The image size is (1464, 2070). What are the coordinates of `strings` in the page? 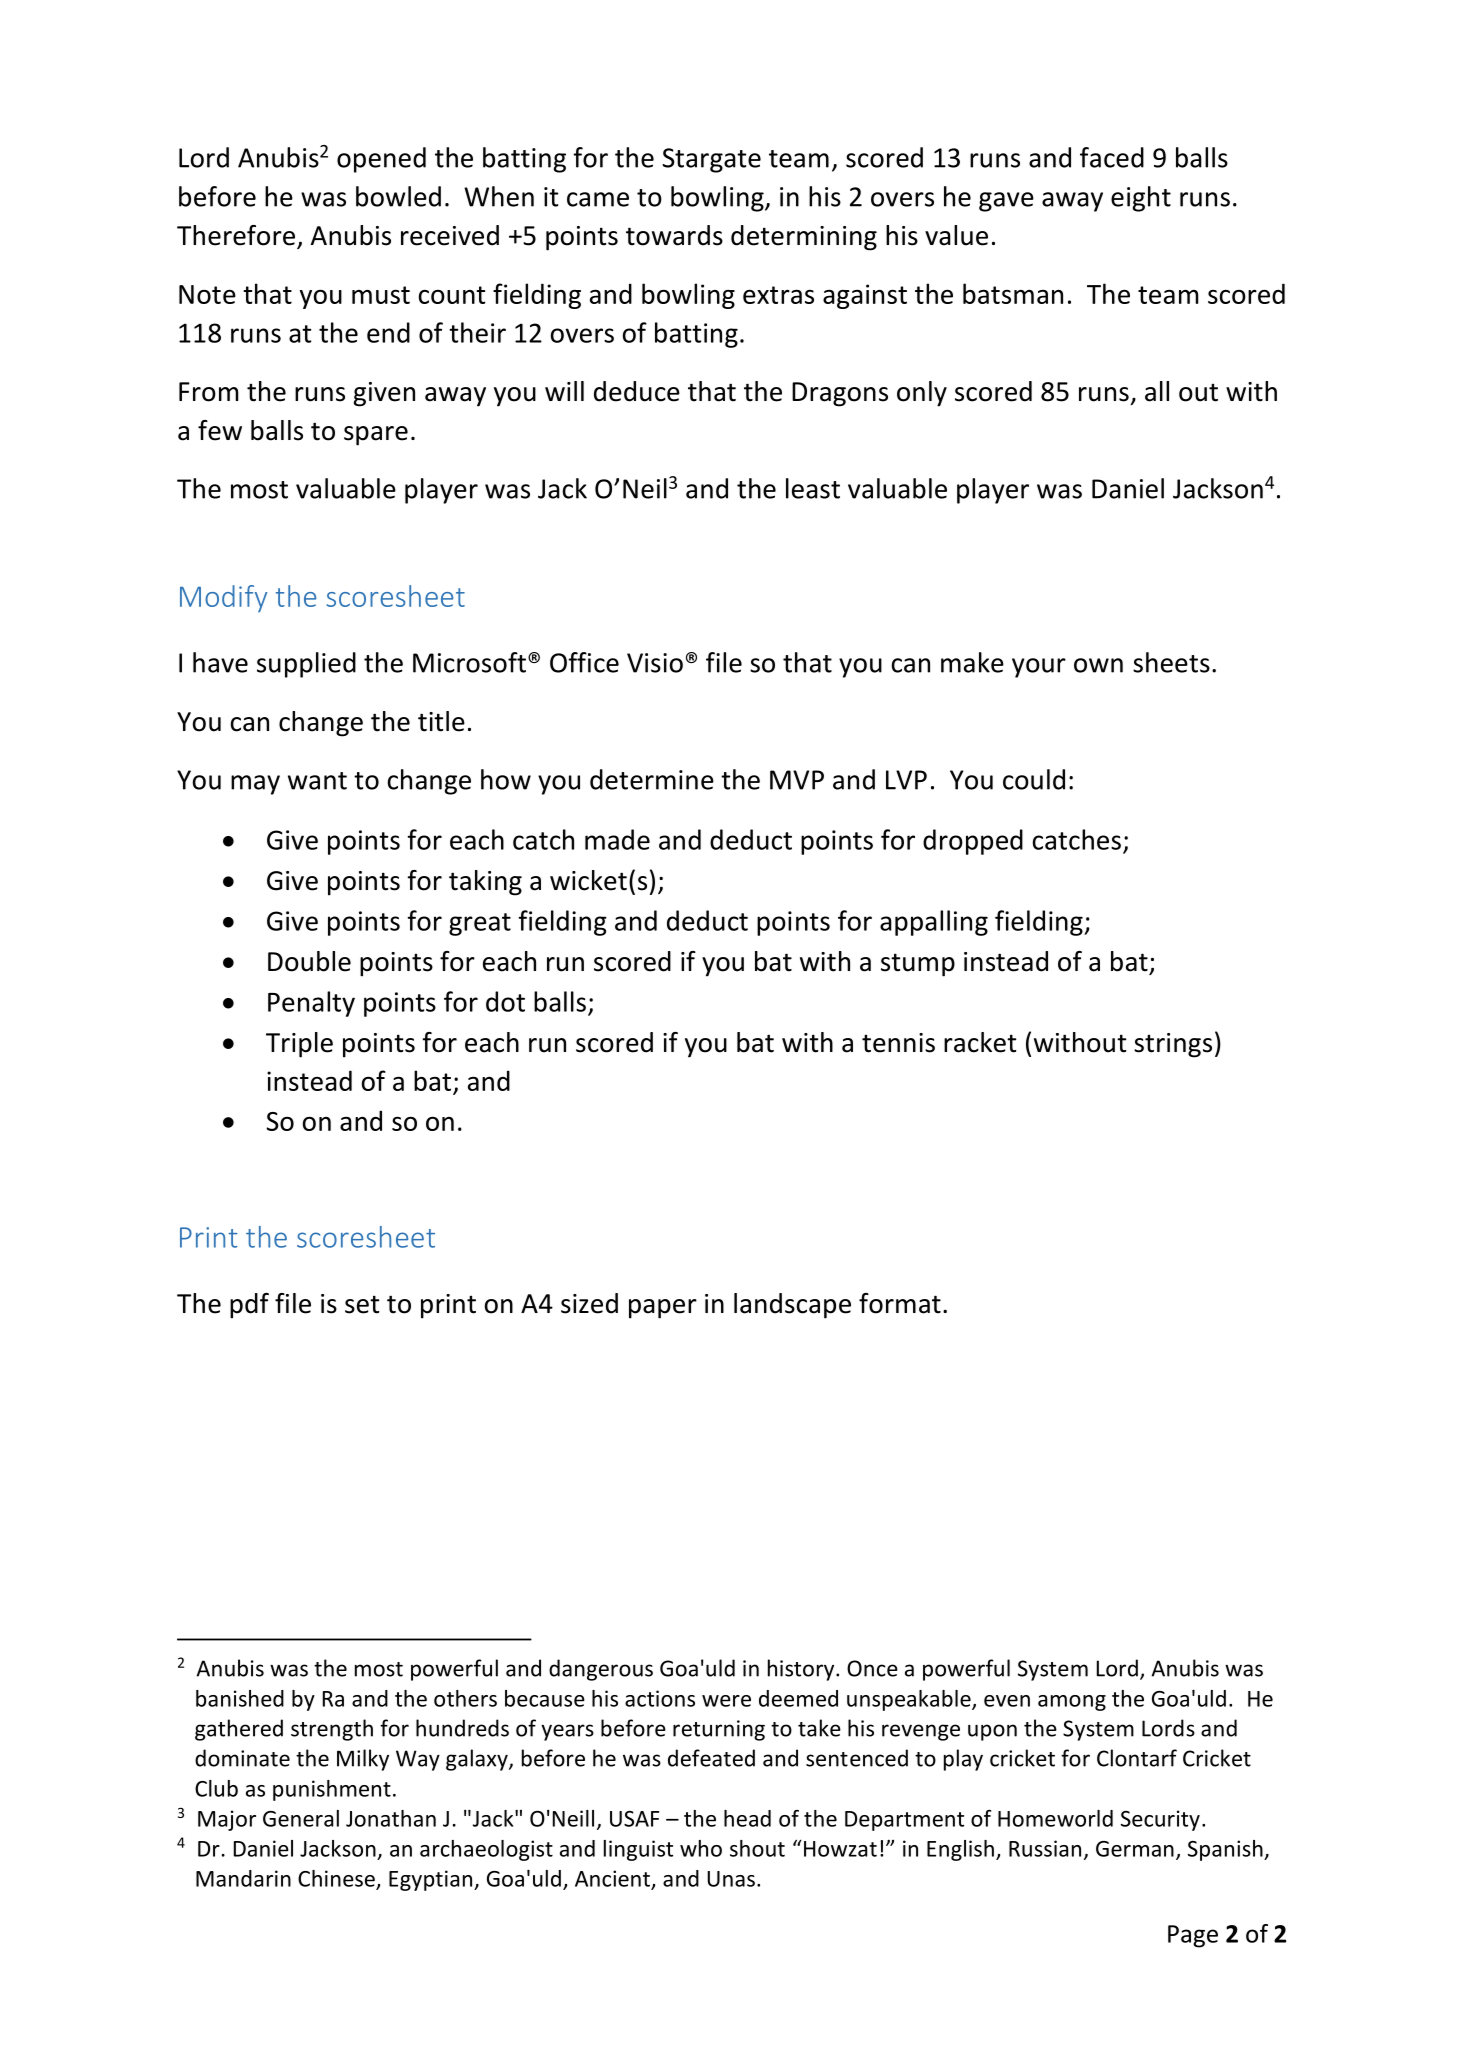 It's located at (1173, 1045).
